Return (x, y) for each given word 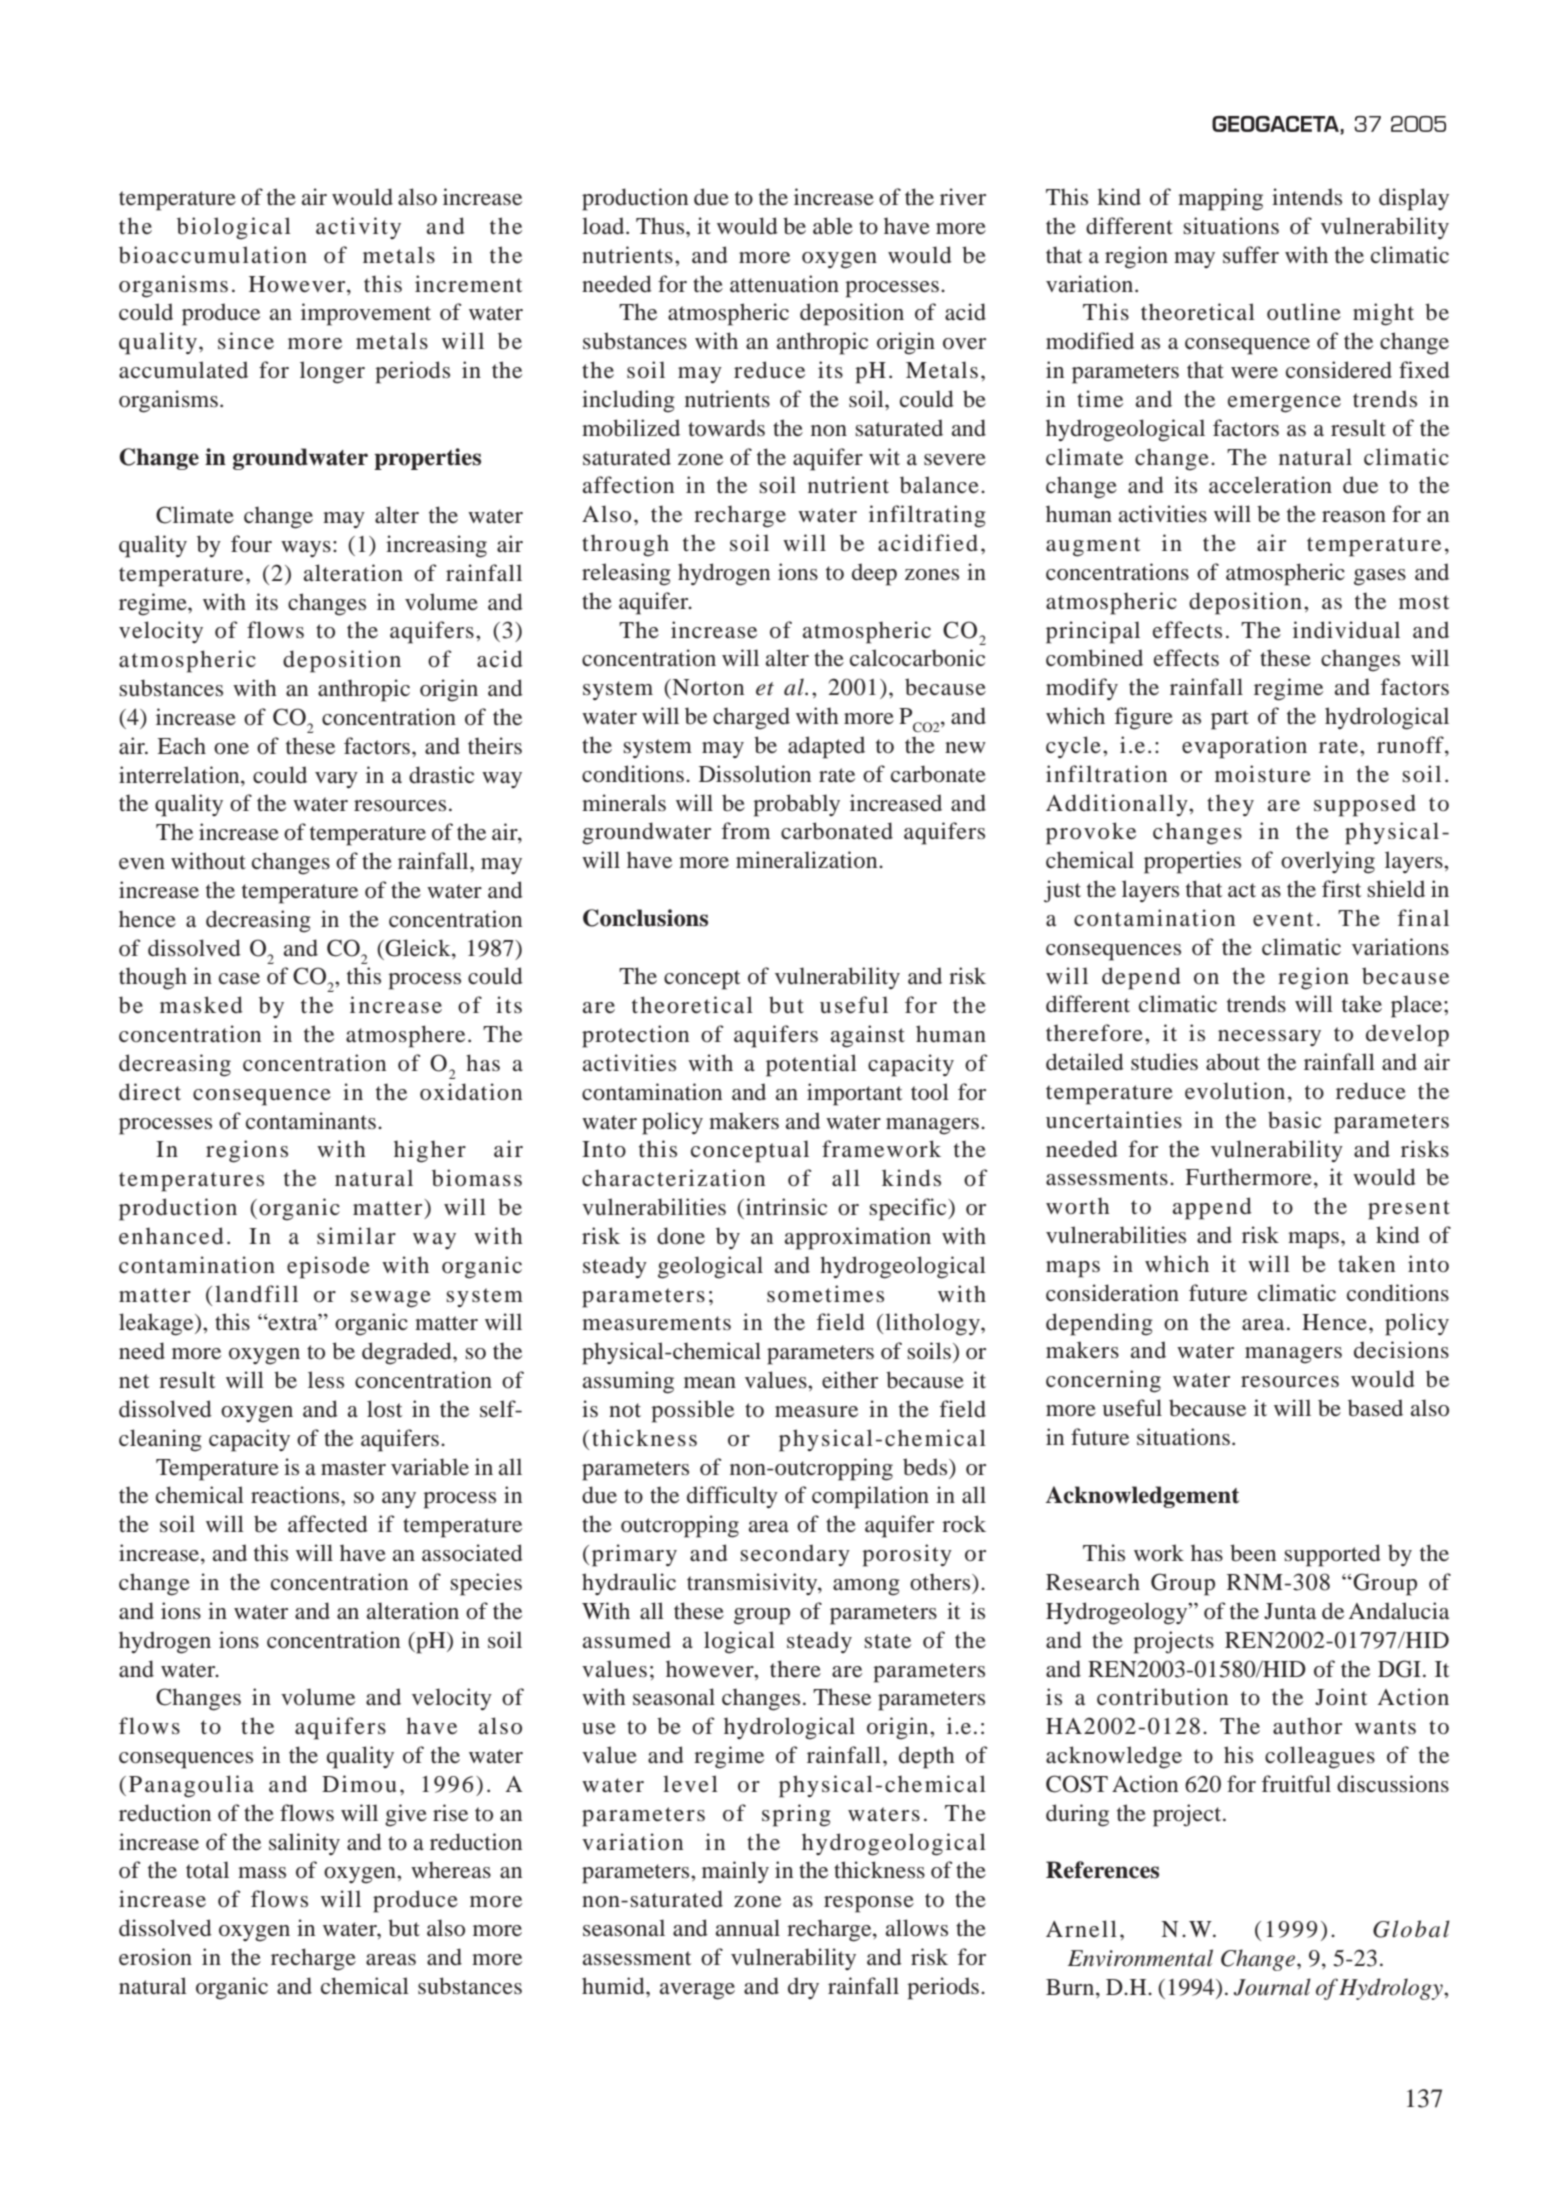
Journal (1272, 1987)
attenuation (784, 284)
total (207, 1870)
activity (358, 228)
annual (748, 1928)
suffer (1251, 254)
